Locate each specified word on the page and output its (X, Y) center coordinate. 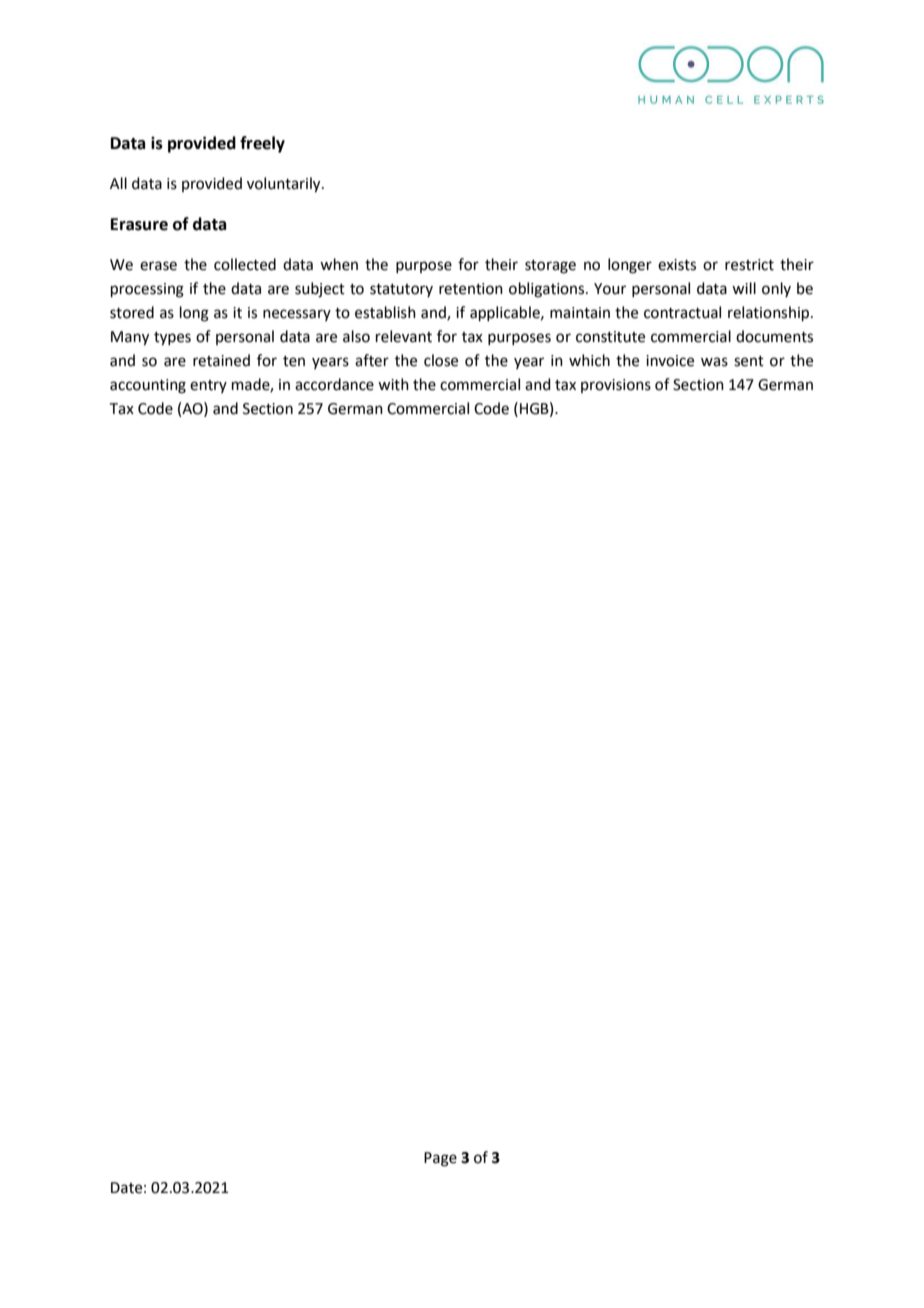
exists (677, 265)
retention (471, 289)
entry (208, 386)
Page (440, 1159)
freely (262, 144)
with (393, 384)
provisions (616, 386)
